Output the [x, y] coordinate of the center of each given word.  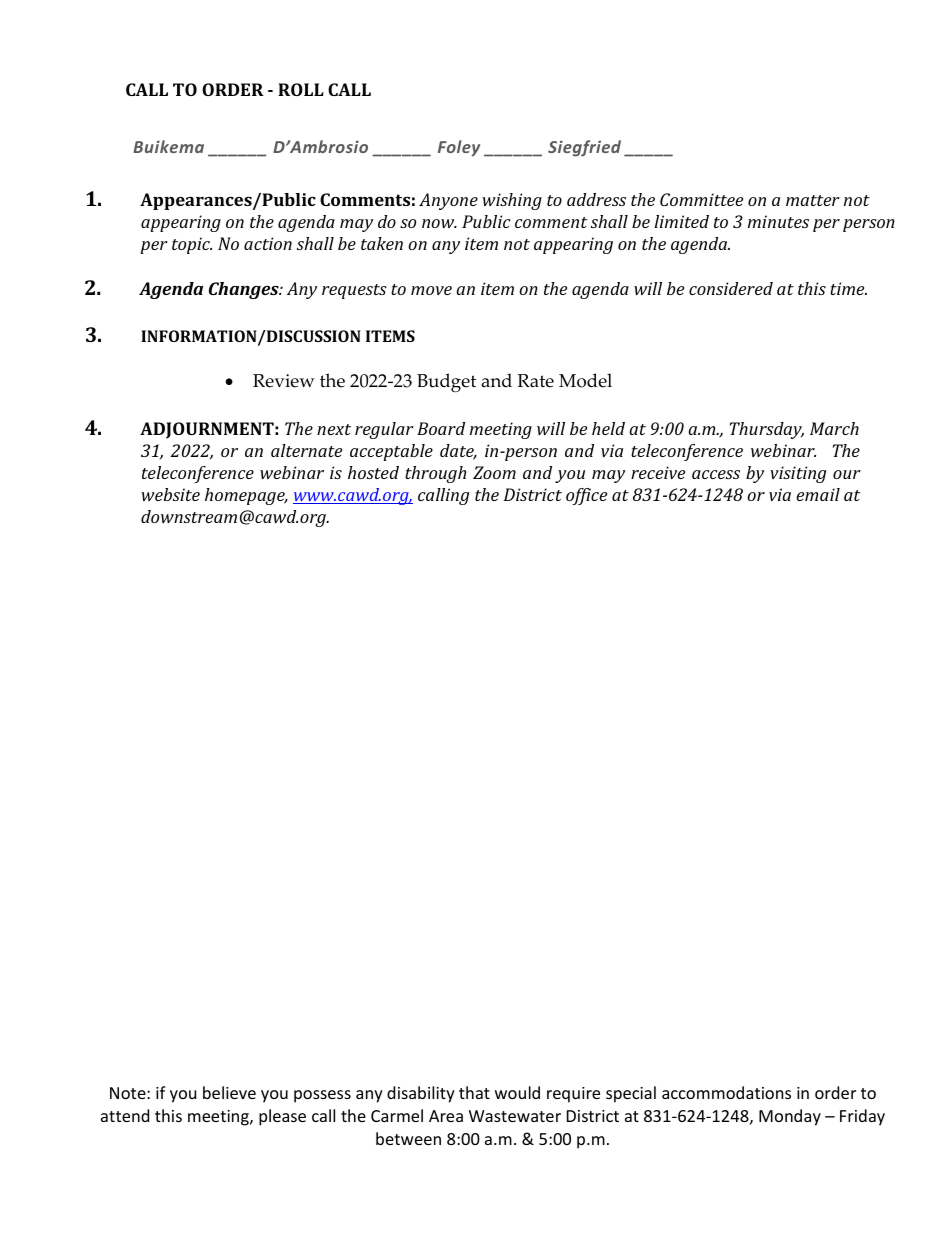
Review [284, 381]
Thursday [767, 430]
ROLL [301, 89]
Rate [535, 381]
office [586, 496]
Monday [790, 1117]
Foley [459, 148]
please [282, 1117]
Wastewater [515, 1116]
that [474, 1092]
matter [813, 200]
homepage [246, 496]
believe [229, 1092]
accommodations [726, 1092]
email [818, 494]
